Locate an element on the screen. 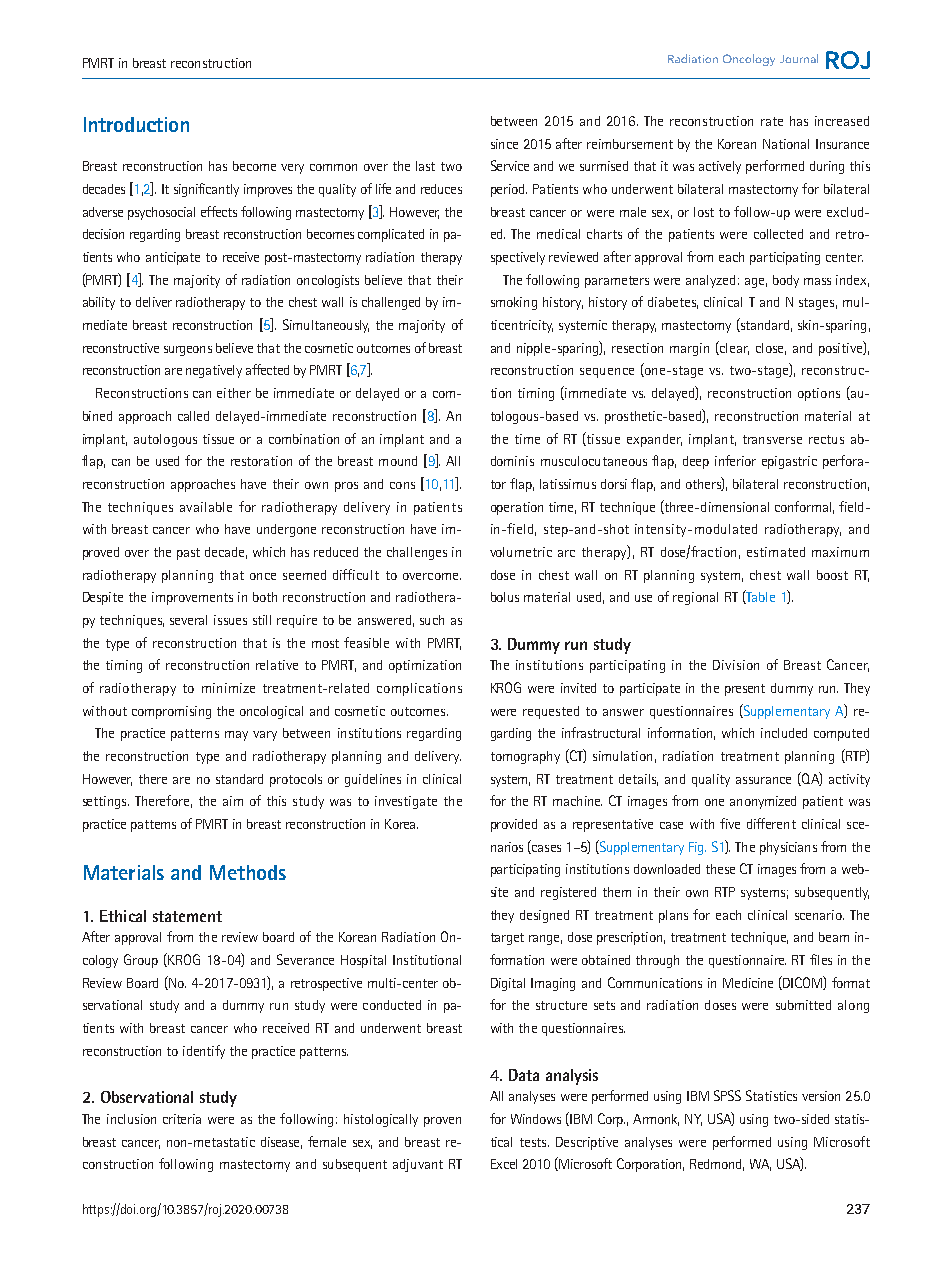 The height and width of the screenshot is (1270, 952). significantly is located at coordinates (206, 190).
